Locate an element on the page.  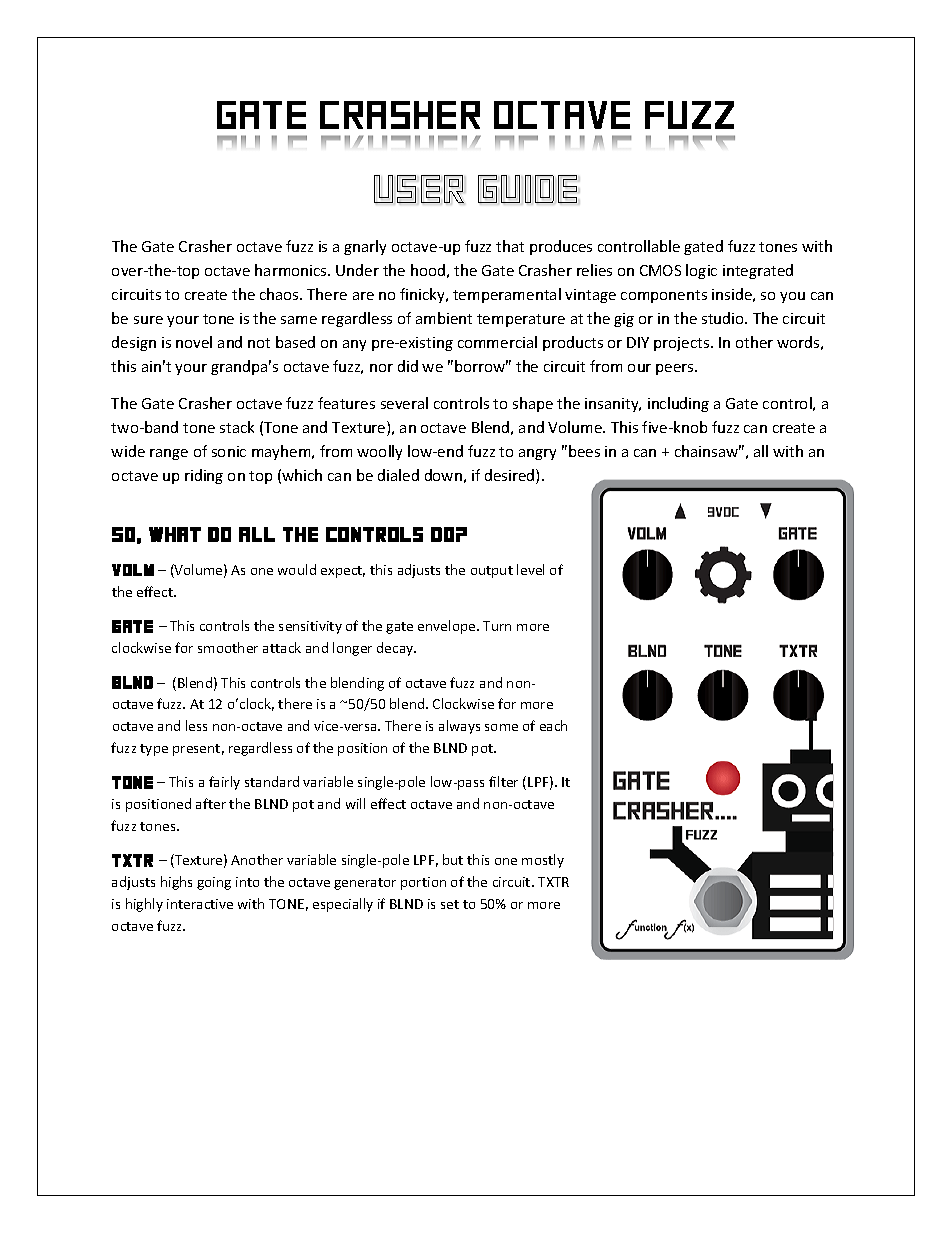
going is located at coordinates (214, 883).
